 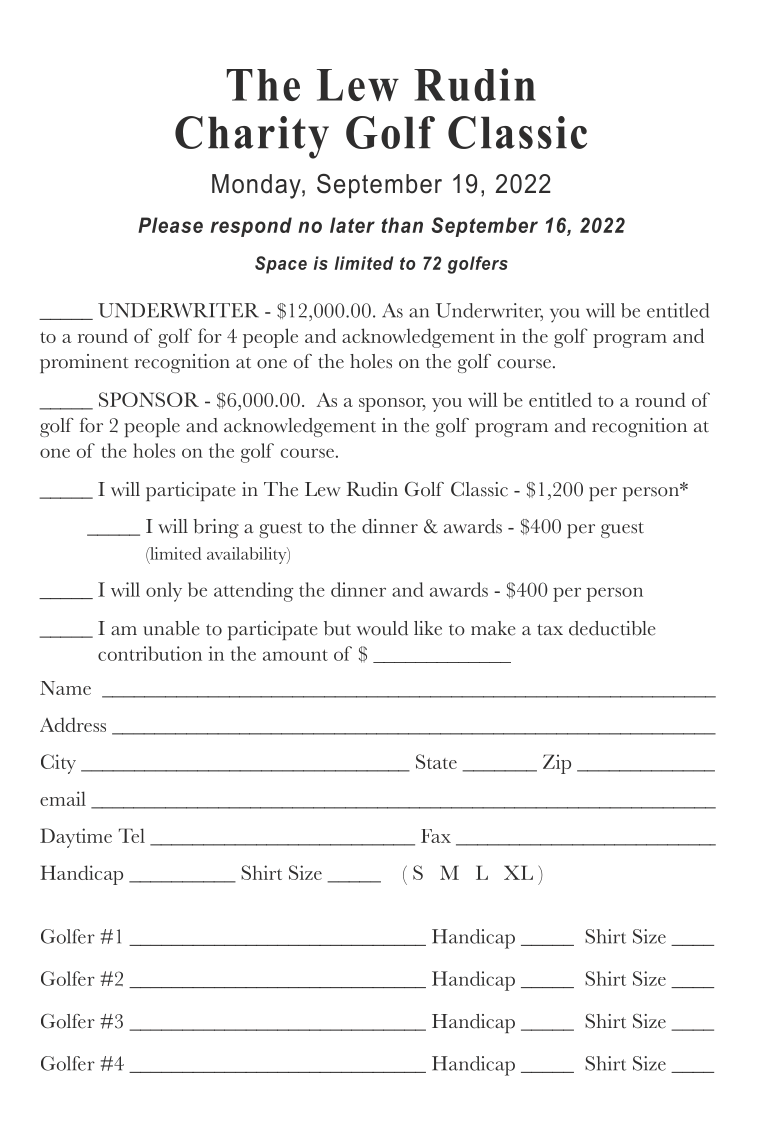 I want to click on Charity, so click(x=252, y=137).
